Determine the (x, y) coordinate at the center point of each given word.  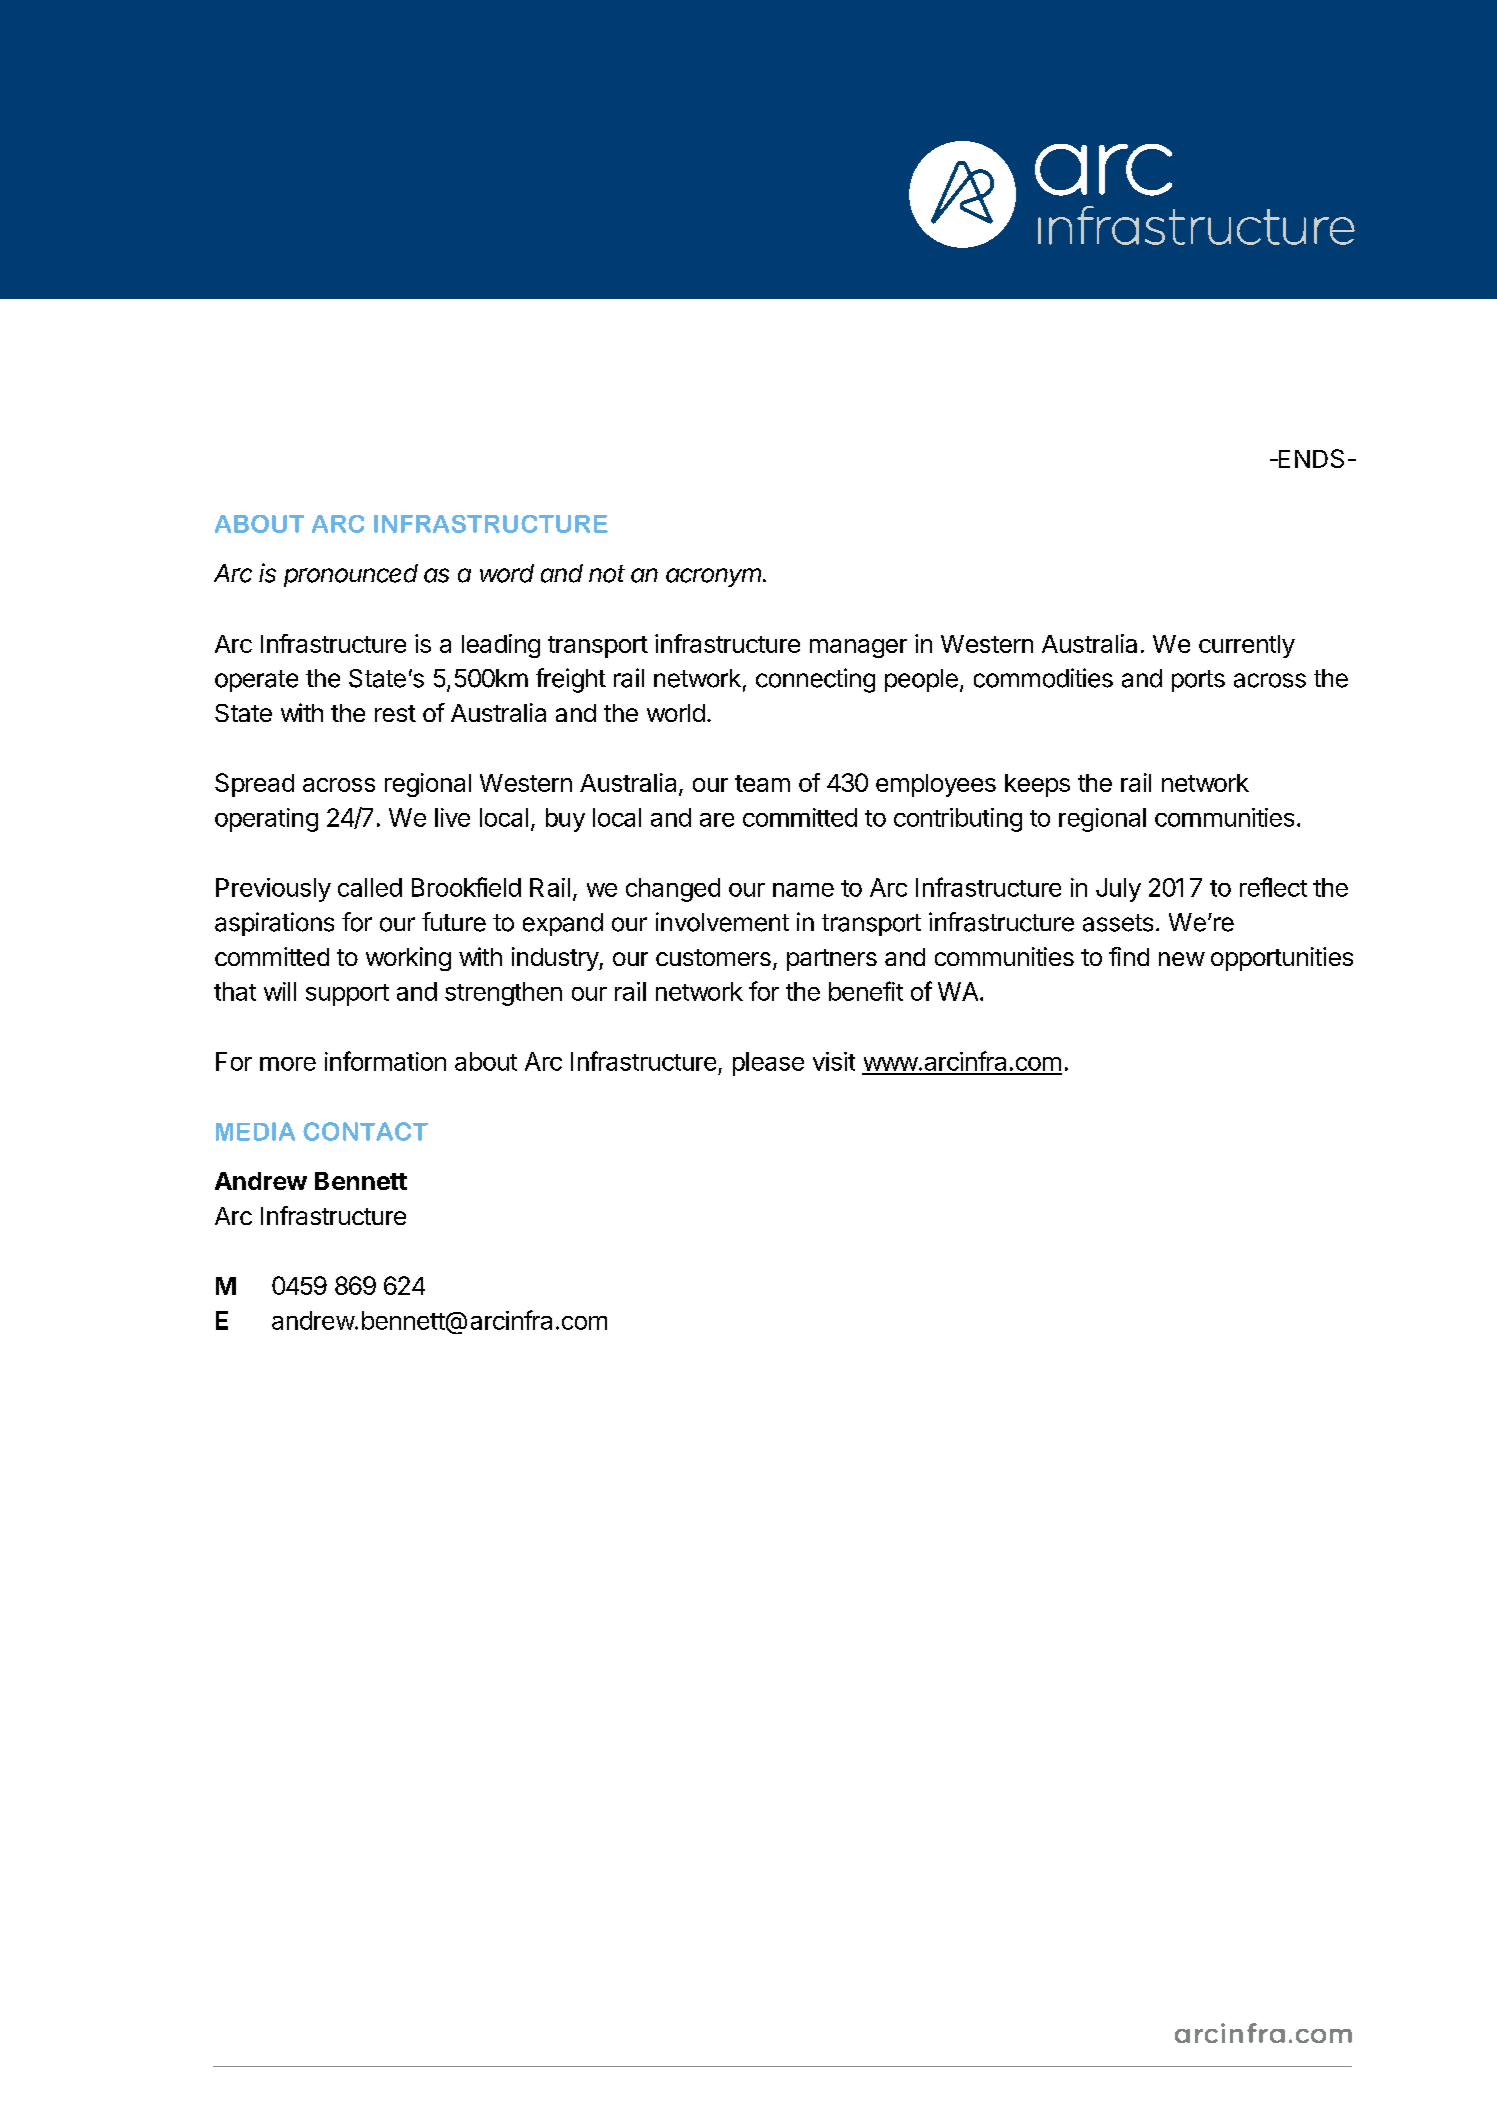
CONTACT (365, 1131)
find (1129, 956)
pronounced (351, 575)
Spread (254, 785)
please (768, 1064)
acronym (715, 577)
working (408, 959)
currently (1247, 646)
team (762, 783)
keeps (1037, 785)
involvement (722, 922)
